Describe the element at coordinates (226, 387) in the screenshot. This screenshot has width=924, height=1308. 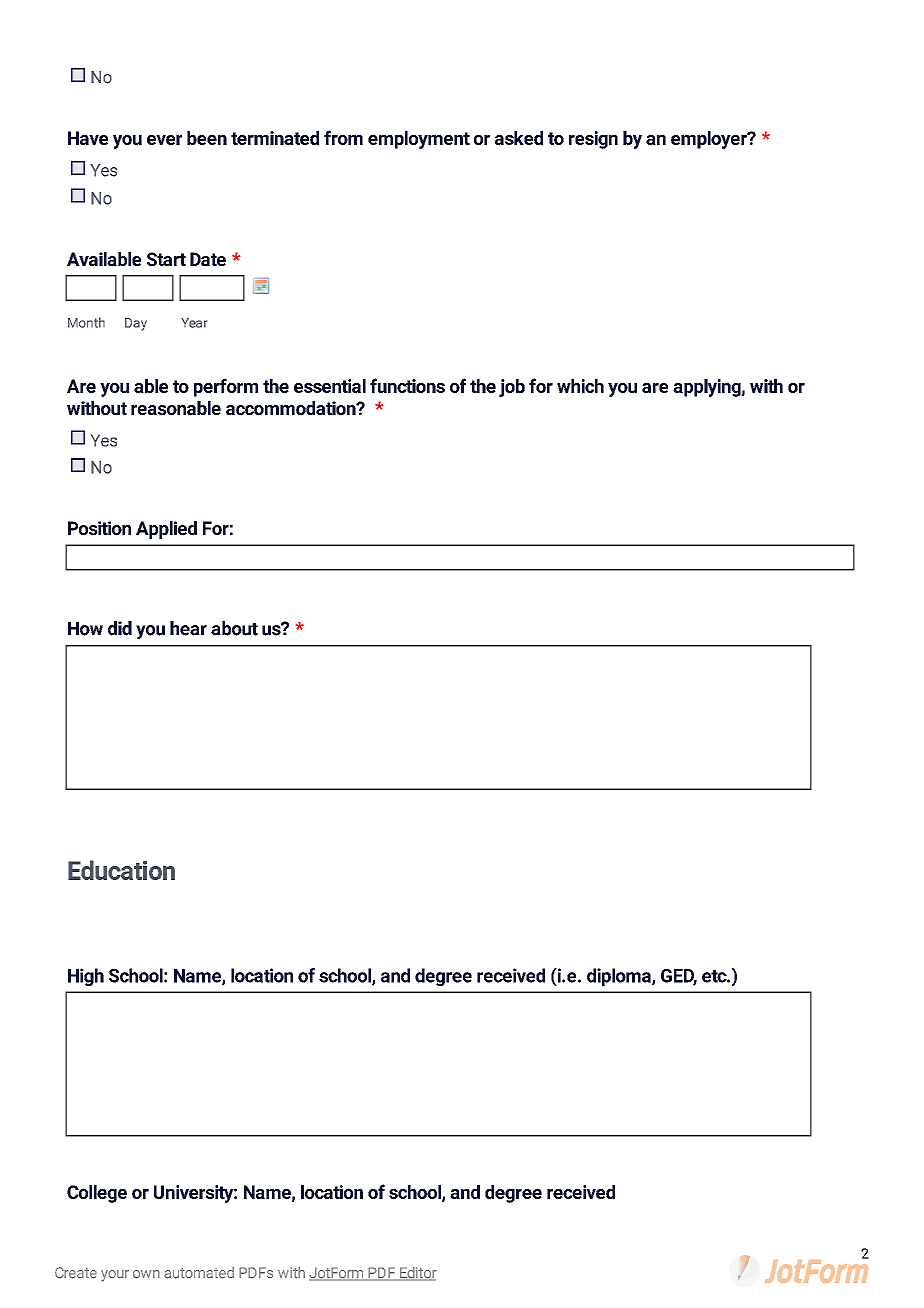
I see `perform` at that location.
